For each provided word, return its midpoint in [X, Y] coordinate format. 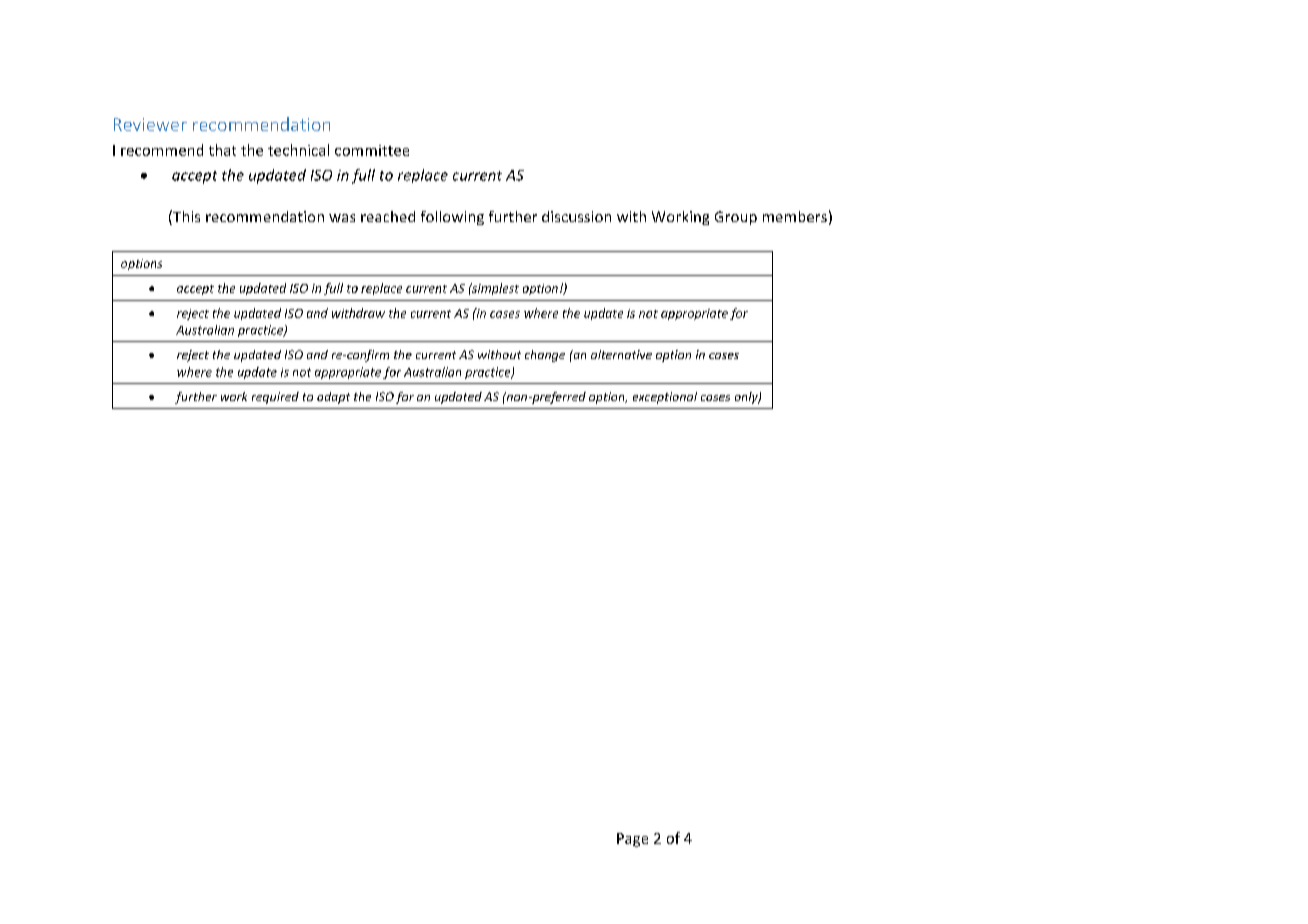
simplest [494, 289]
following [452, 218]
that [222, 150]
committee [372, 150]
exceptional [665, 398]
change [545, 356]
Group [736, 218]
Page [632, 840]
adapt [333, 398]
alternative [621, 354]
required [275, 398]
